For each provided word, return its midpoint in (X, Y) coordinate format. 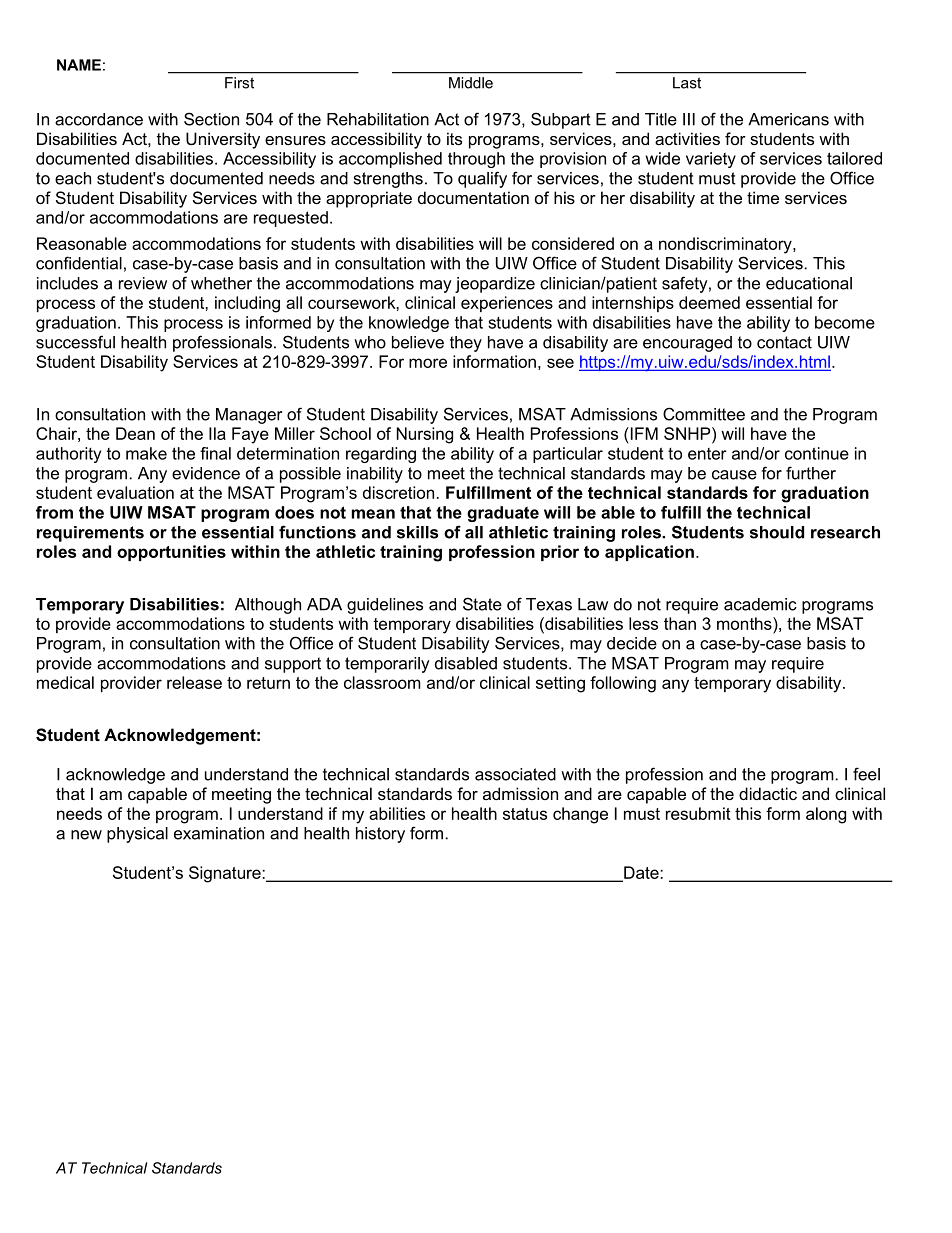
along (826, 815)
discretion (398, 492)
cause (734, 475)
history (380, 835)
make (146, 453)
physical (137, 835)
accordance (99, 119)
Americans (788, 119)
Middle (471, 83)
